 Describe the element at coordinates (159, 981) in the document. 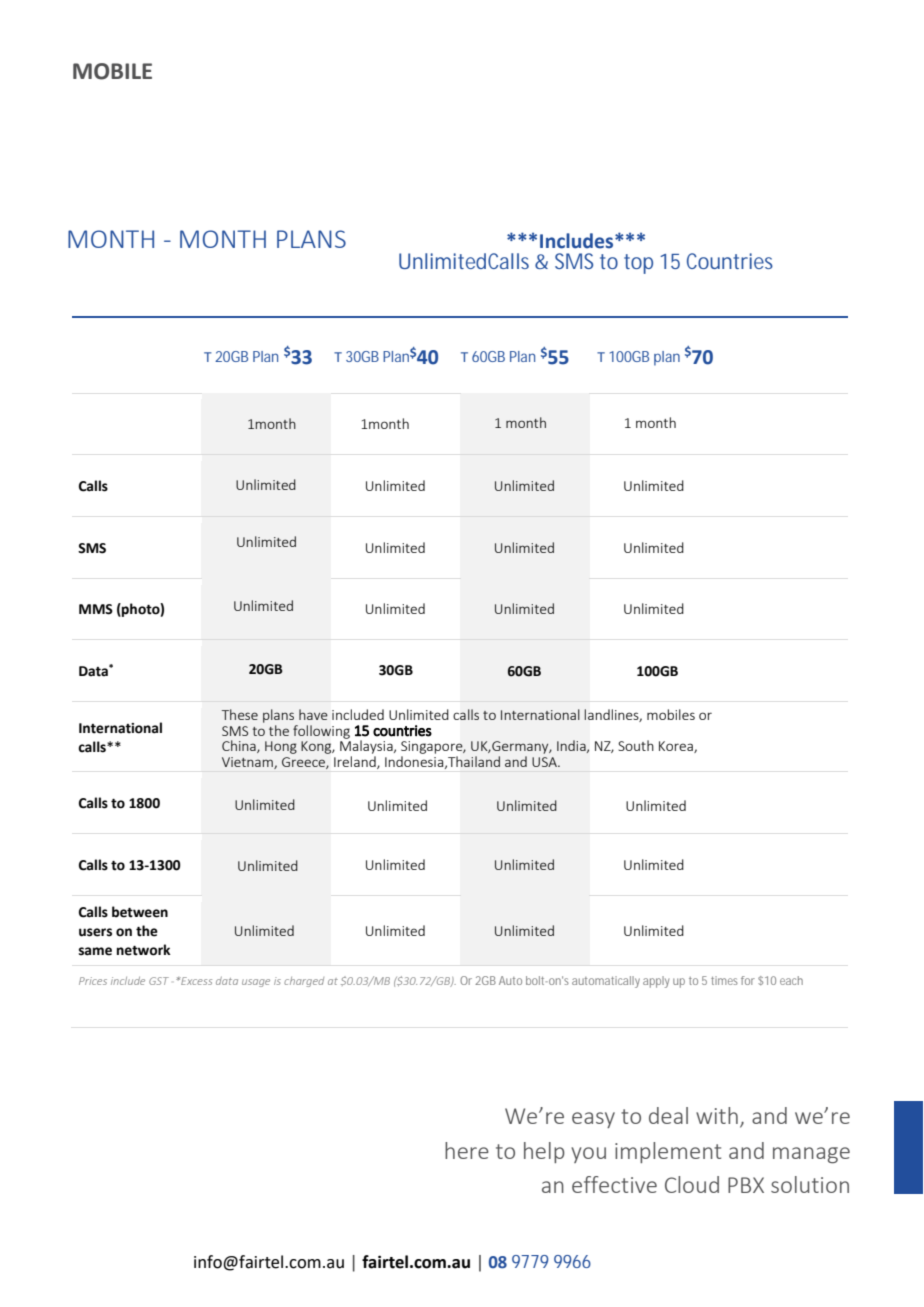

I see `GST` at that location.
